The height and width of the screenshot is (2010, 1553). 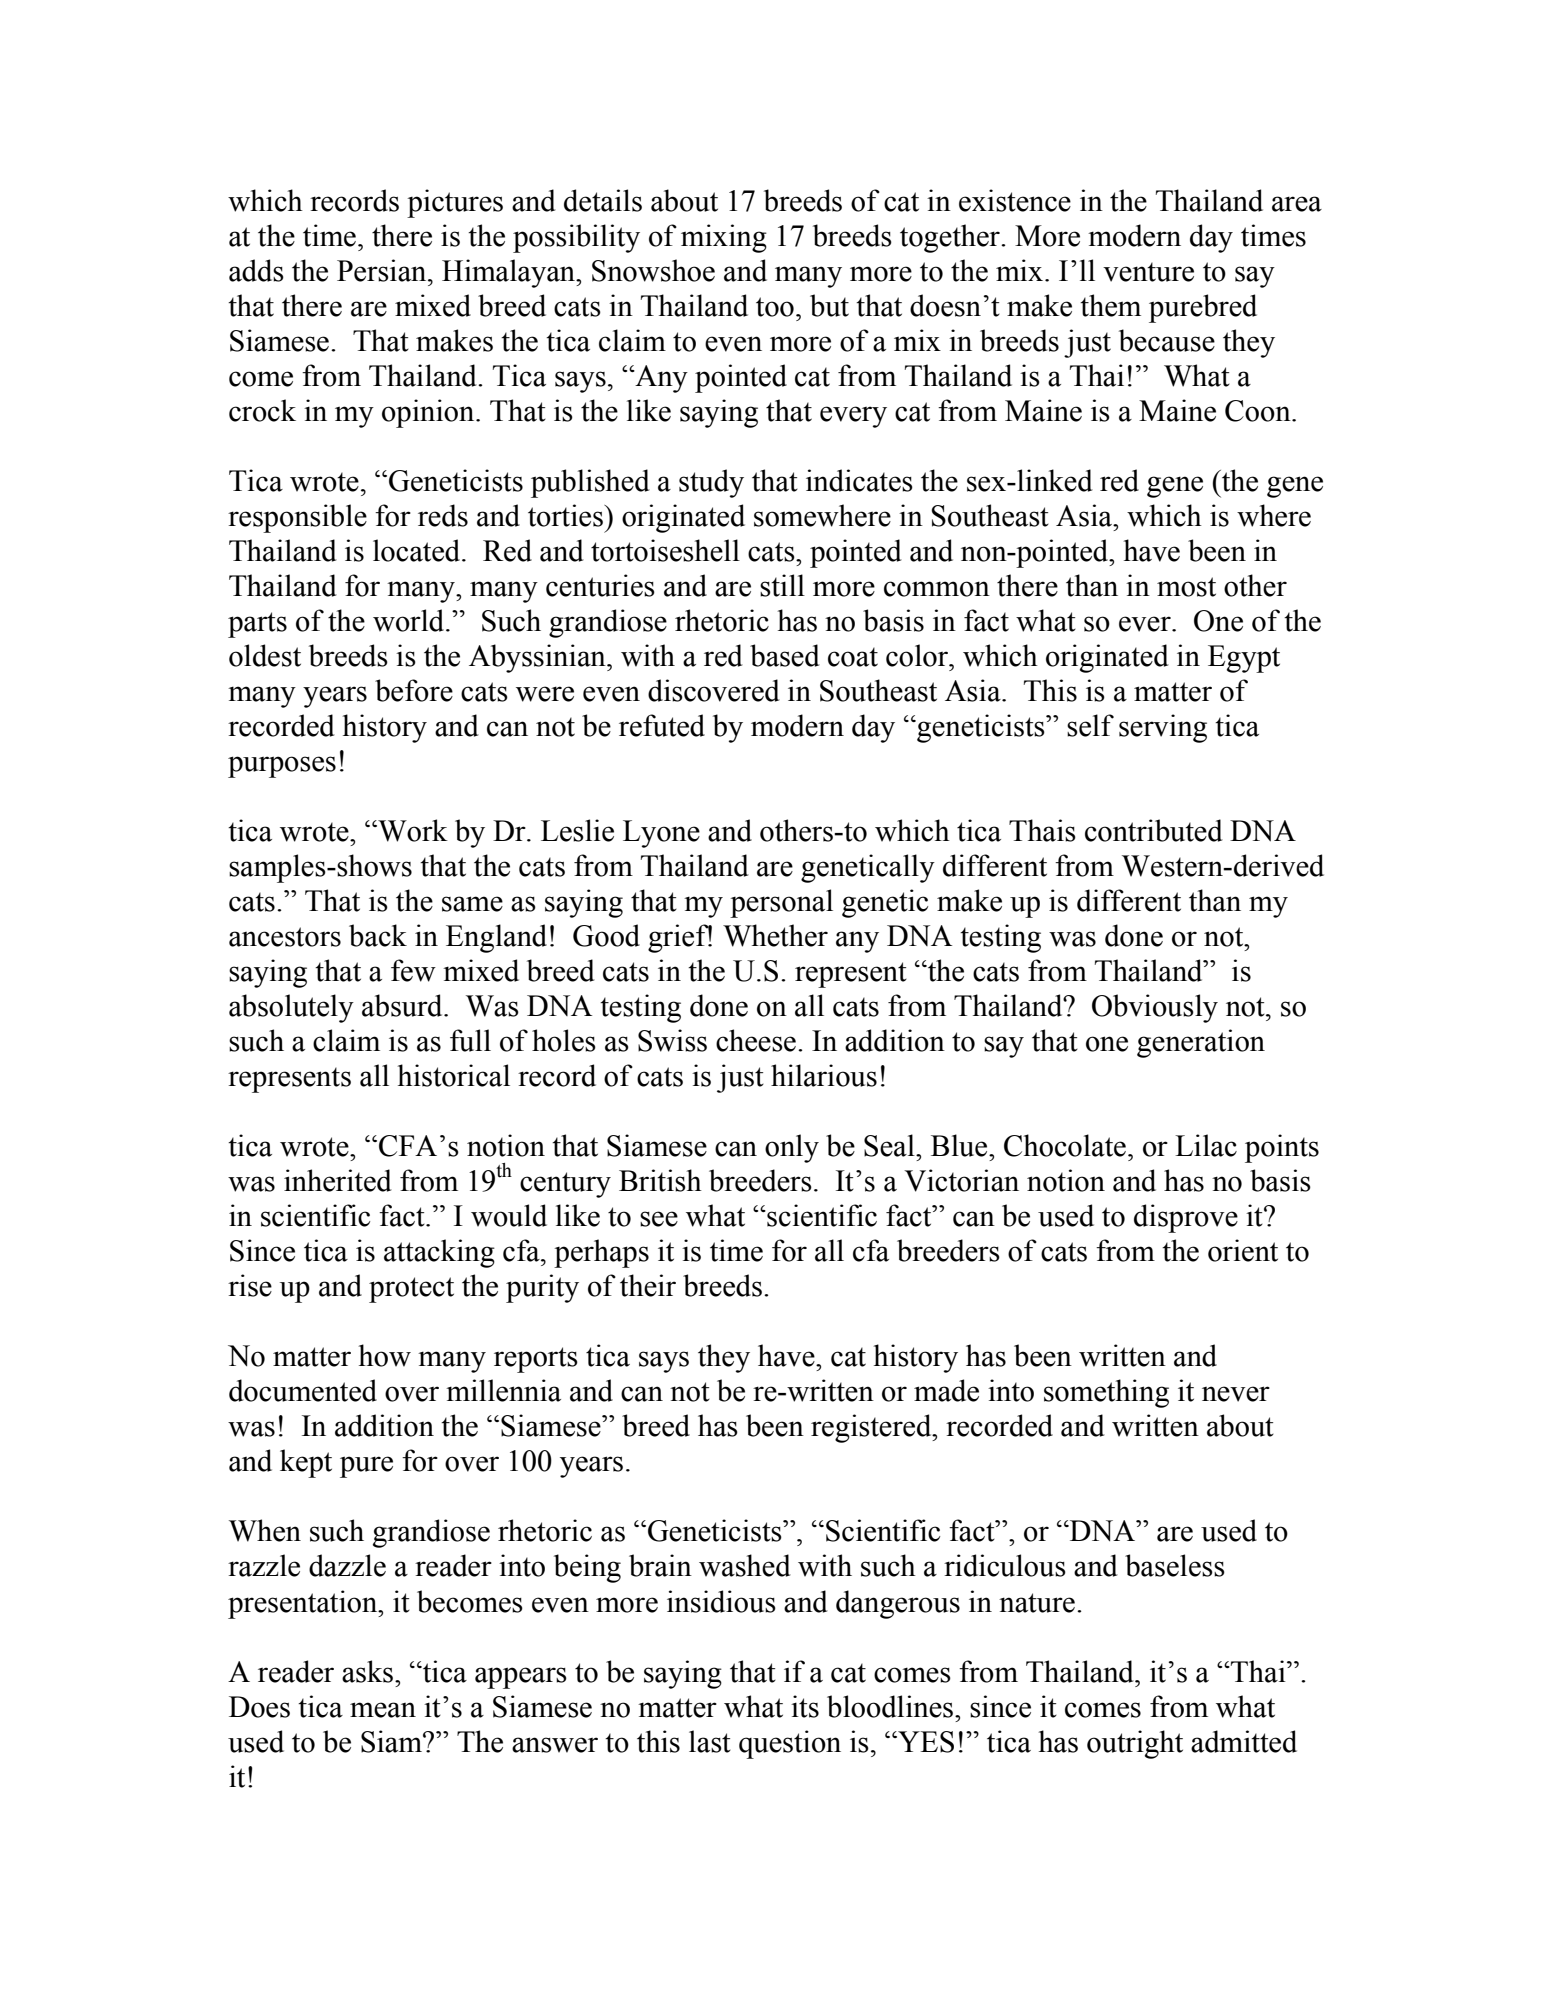 What do you see at coordinates (724, 238) in the screenshot?
I see `mixing` at bounding box center [724, 238].
